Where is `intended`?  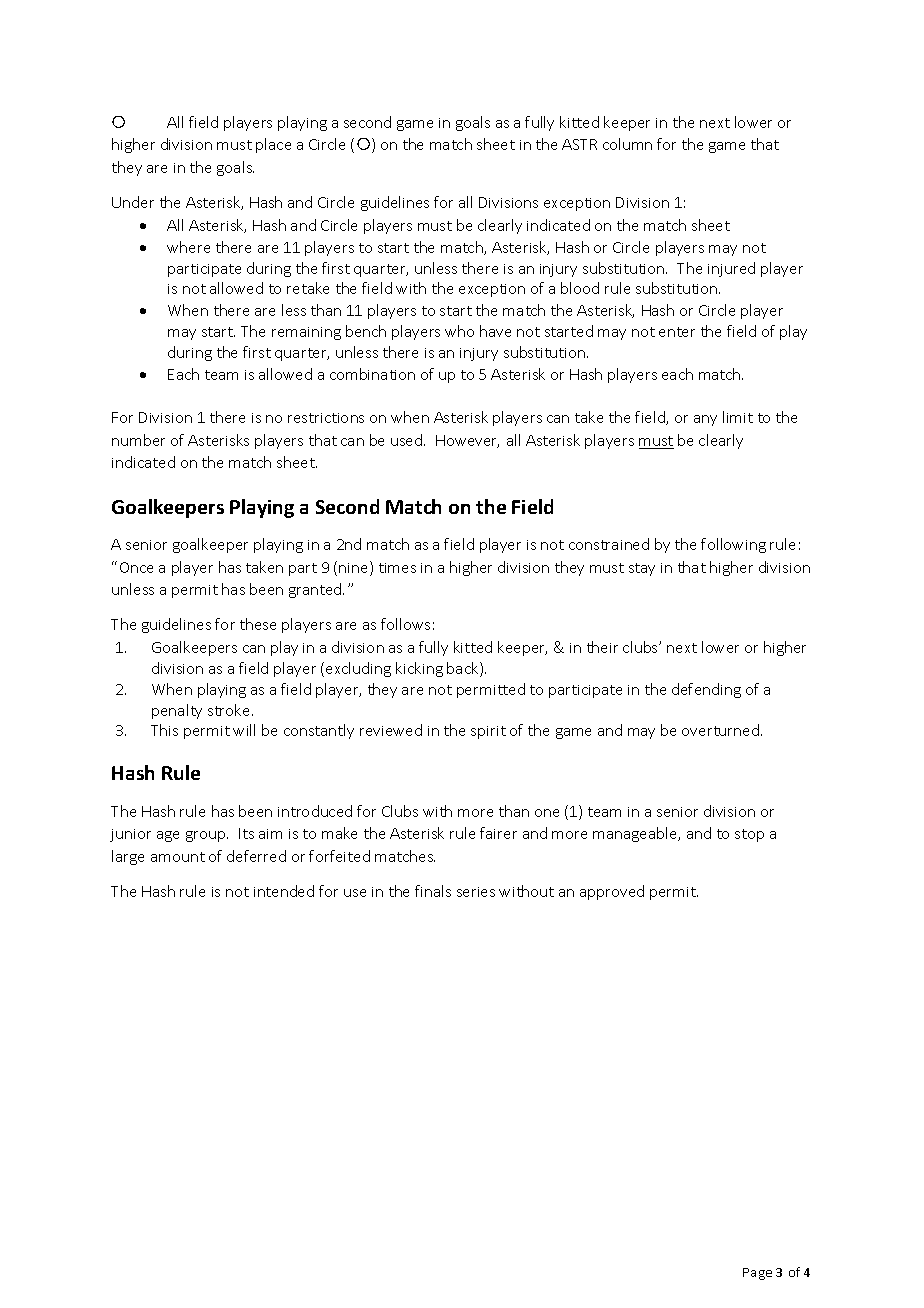 intended is located at coordinates (284, 891).
